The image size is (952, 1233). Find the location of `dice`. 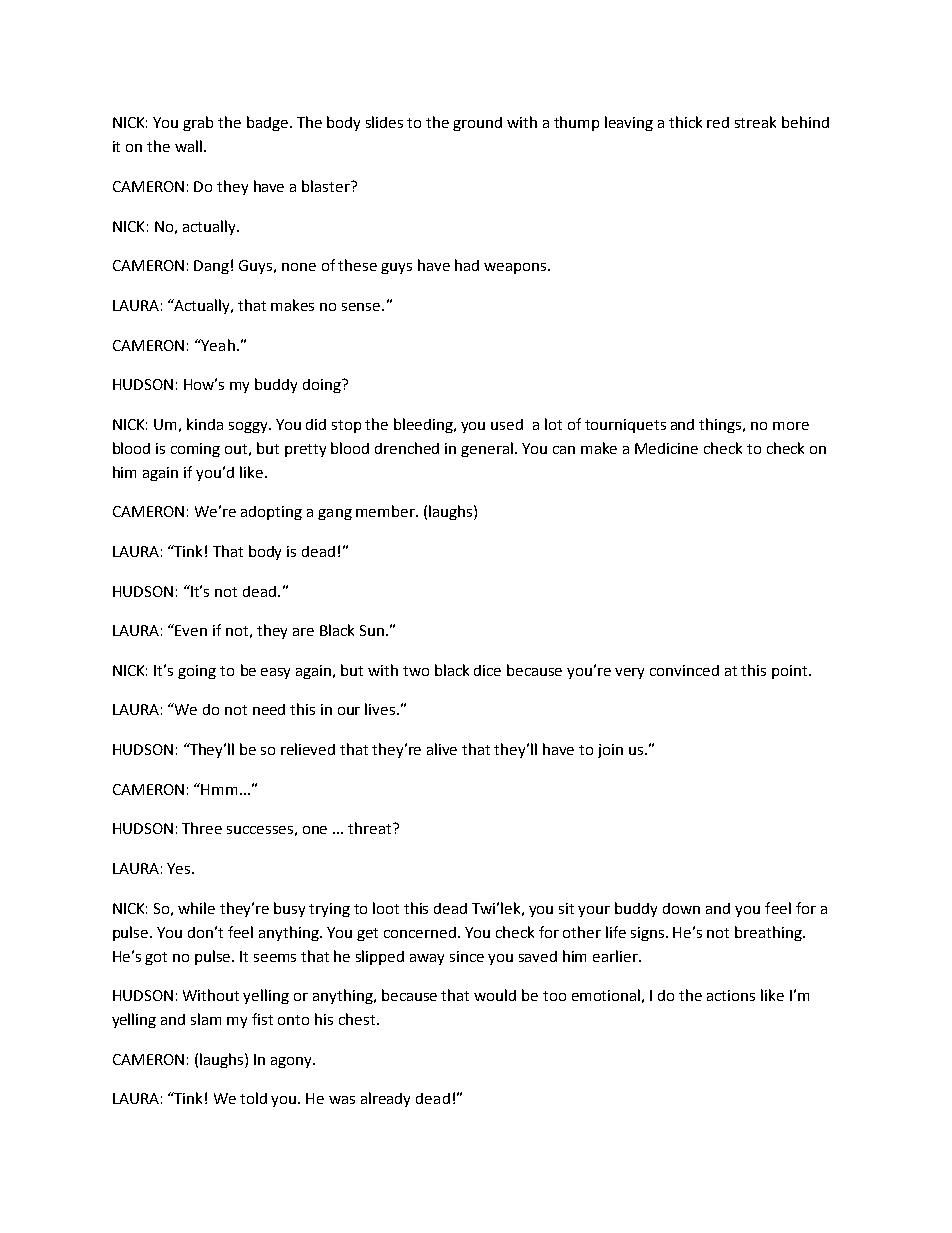

dice is located at coordinates (487, 670).
